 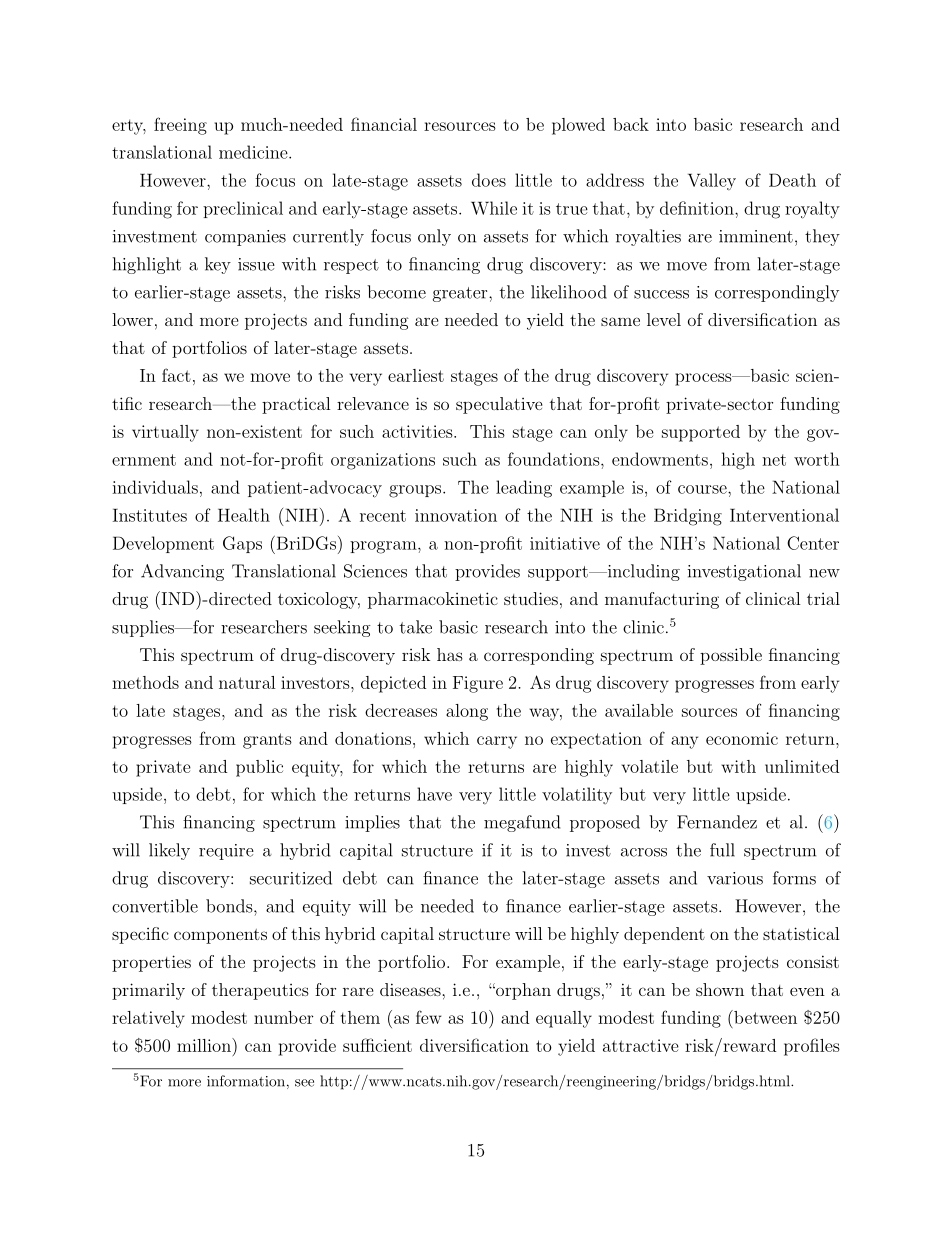 What do you see at coordinates (205, 1045) in the screenshot?
I see `million` at bounding box center [205, 1045].
